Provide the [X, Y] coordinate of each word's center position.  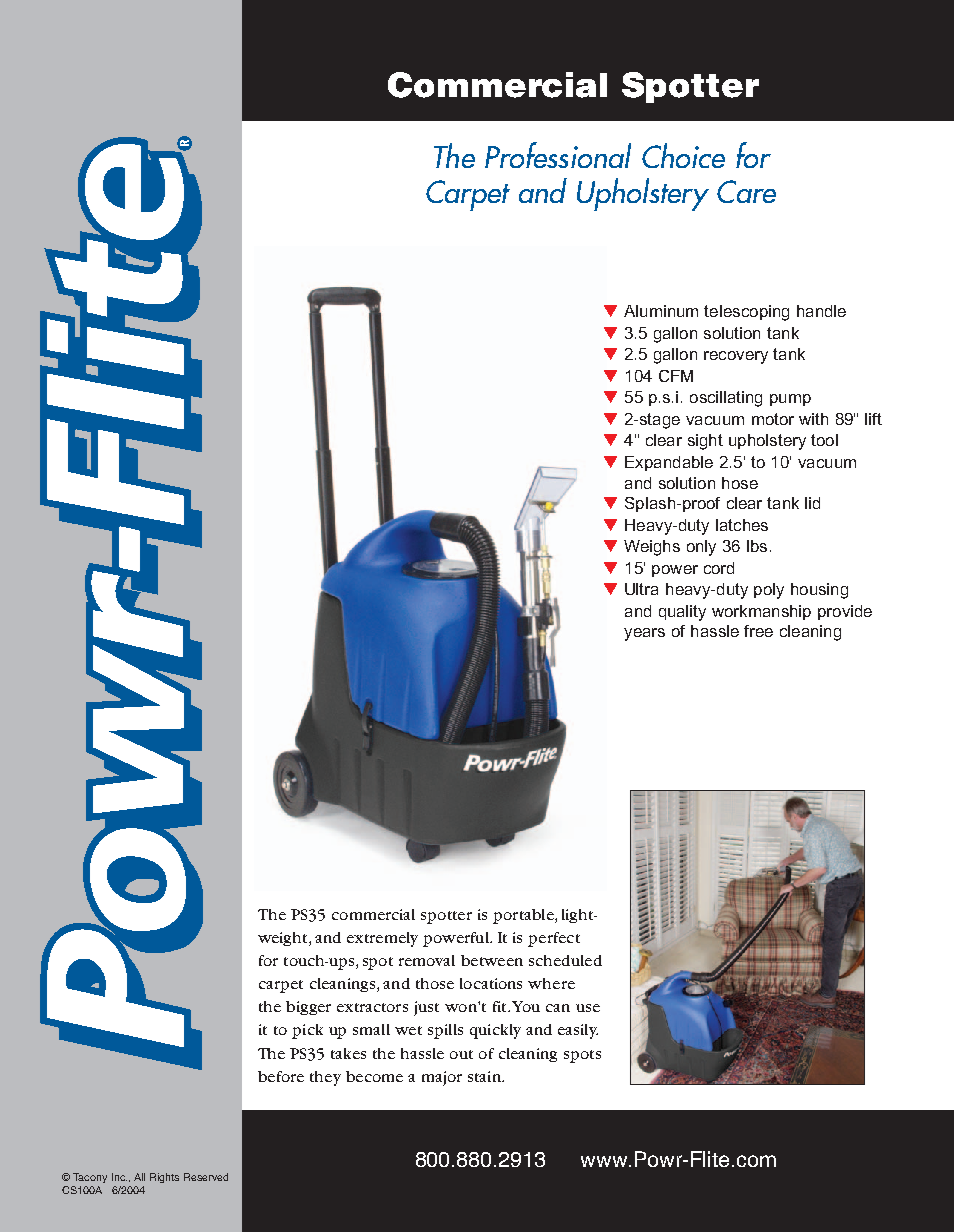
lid [812, 503]
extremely [382, 939]
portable [524, 916]
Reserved [206, 1177]
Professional [558, 155]
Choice [683, 155]
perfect [554, 939]
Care [746, 191]
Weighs [652, 548]
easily [578, 1031]
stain [486, 1076]
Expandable [669, 463]
